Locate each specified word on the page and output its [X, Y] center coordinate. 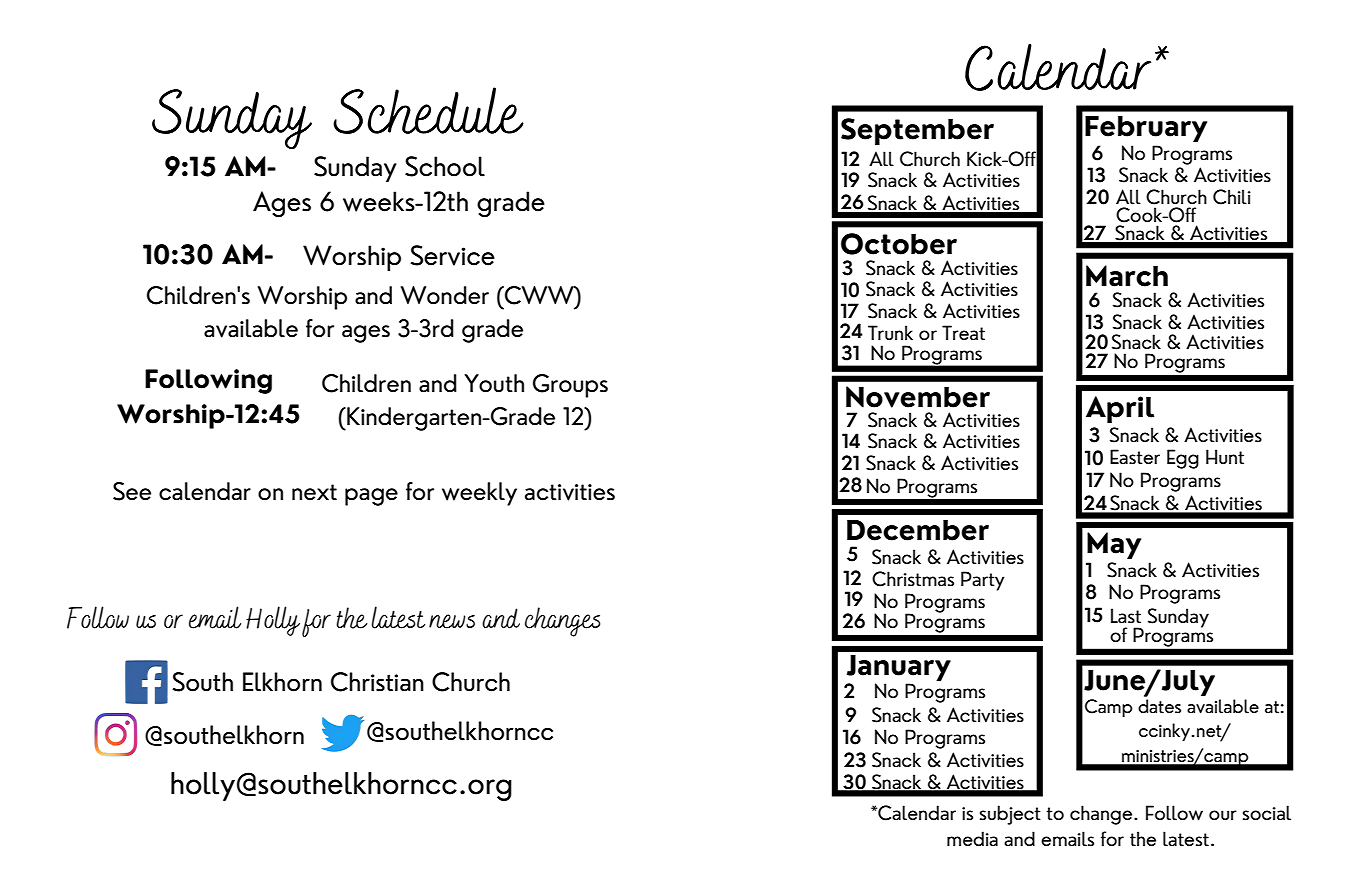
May [1114, 545]
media [972, 838]
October [899, 244]
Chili [1232, 197]
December [918, 530]
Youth [494, 383]
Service [452, 255]
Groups [570, 386]
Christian [377, 682]
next [314, 492]
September [917, 131]
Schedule [428, 110]
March [1127, 276]
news [452, 621]
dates [1159, 706]
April [1120, 409]
